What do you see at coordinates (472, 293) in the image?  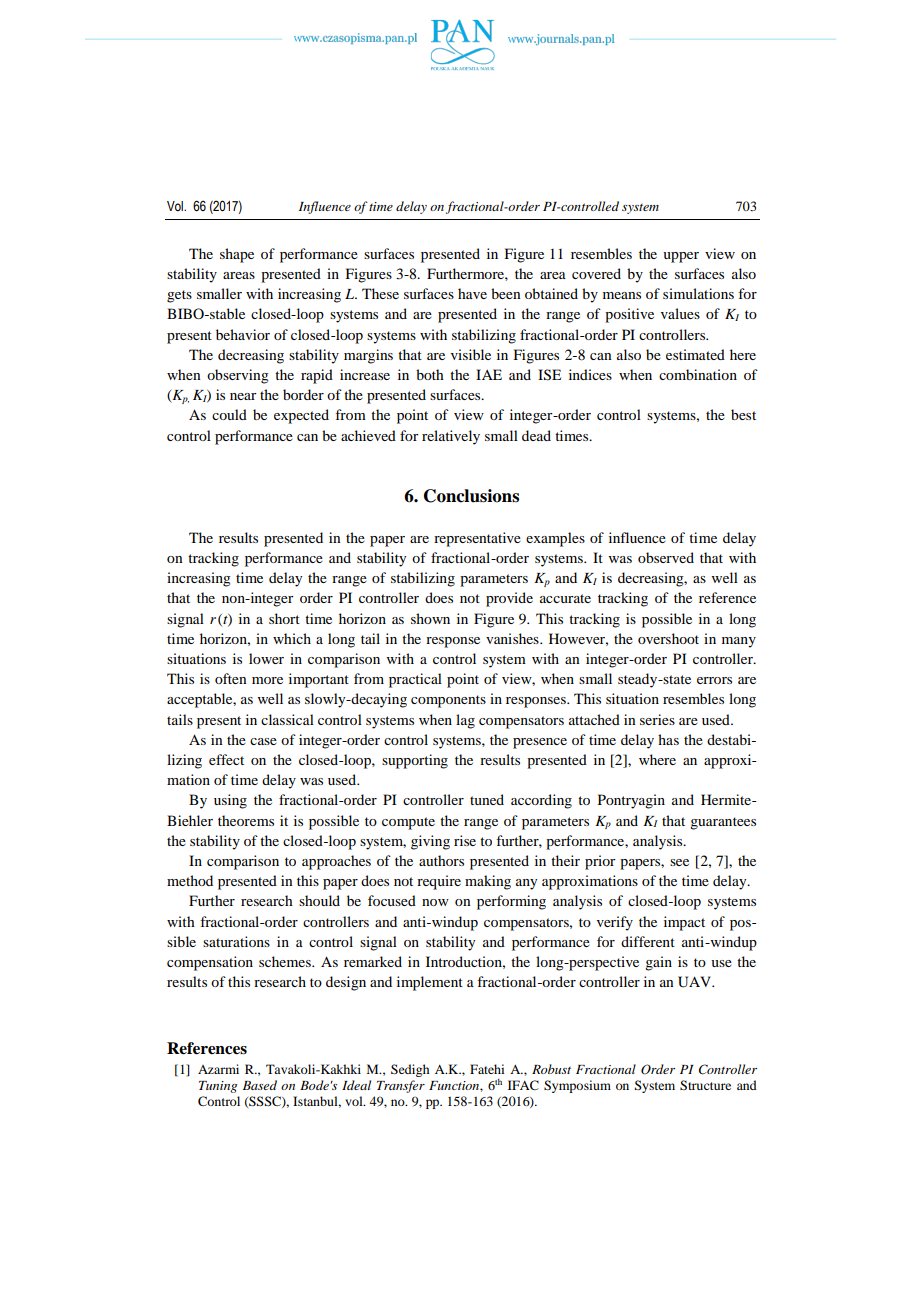 I see `have` at bounding box center [472, 293].
